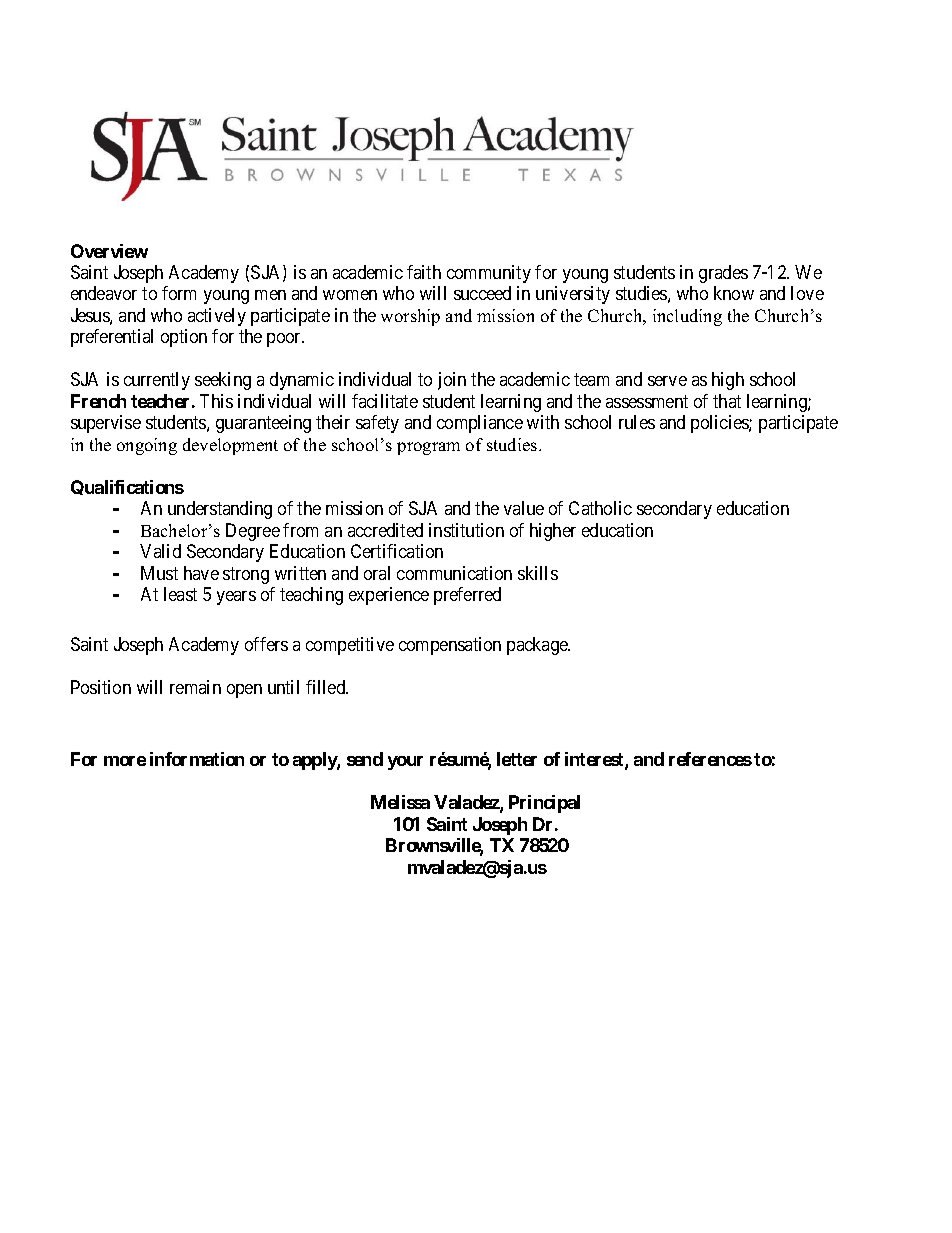 The image size is (952, 1233). I want to click on institution, so click(466, 530).
